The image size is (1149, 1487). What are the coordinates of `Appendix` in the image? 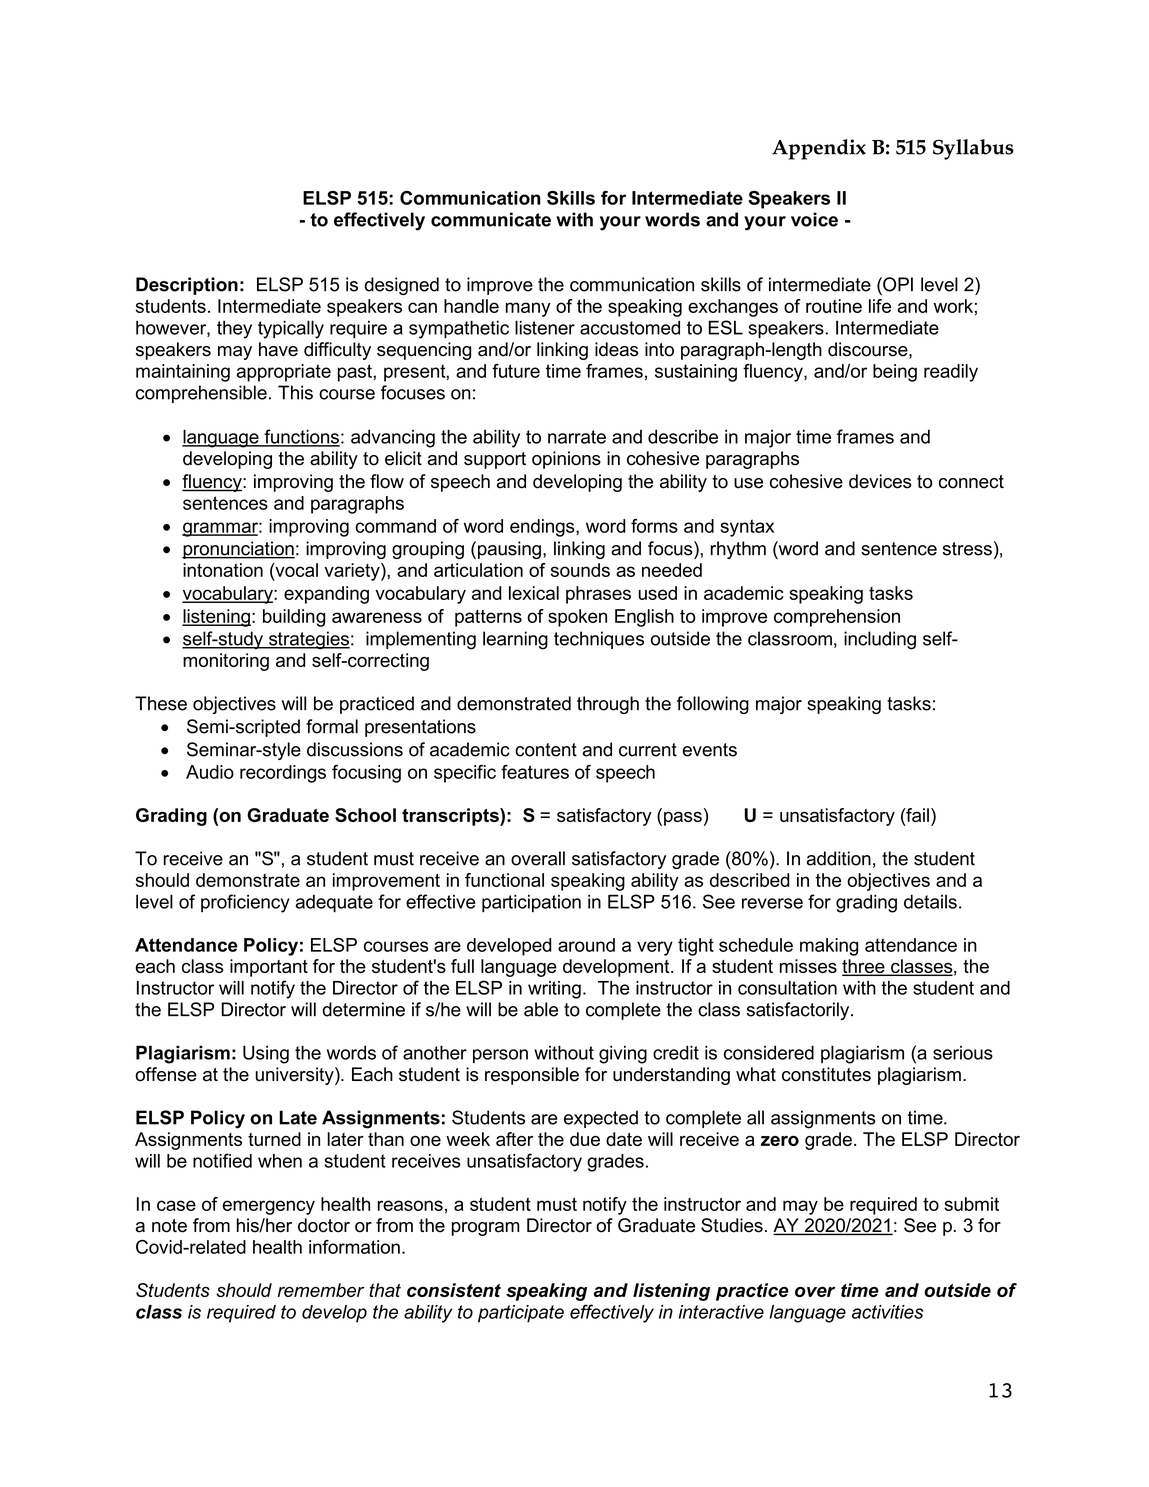 It's located at (819, 149).
